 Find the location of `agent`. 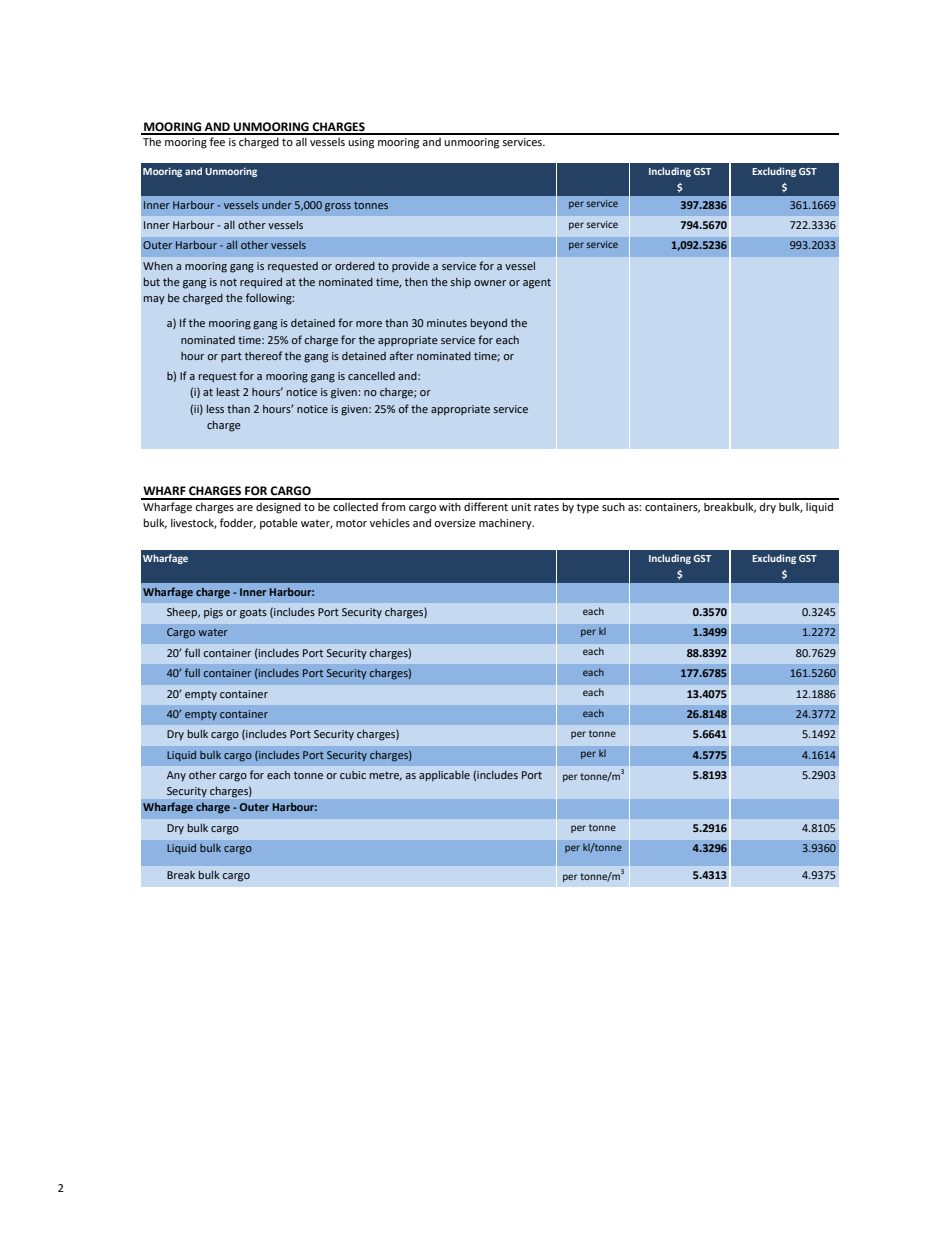

agent is located at coordinates (537, 283).
